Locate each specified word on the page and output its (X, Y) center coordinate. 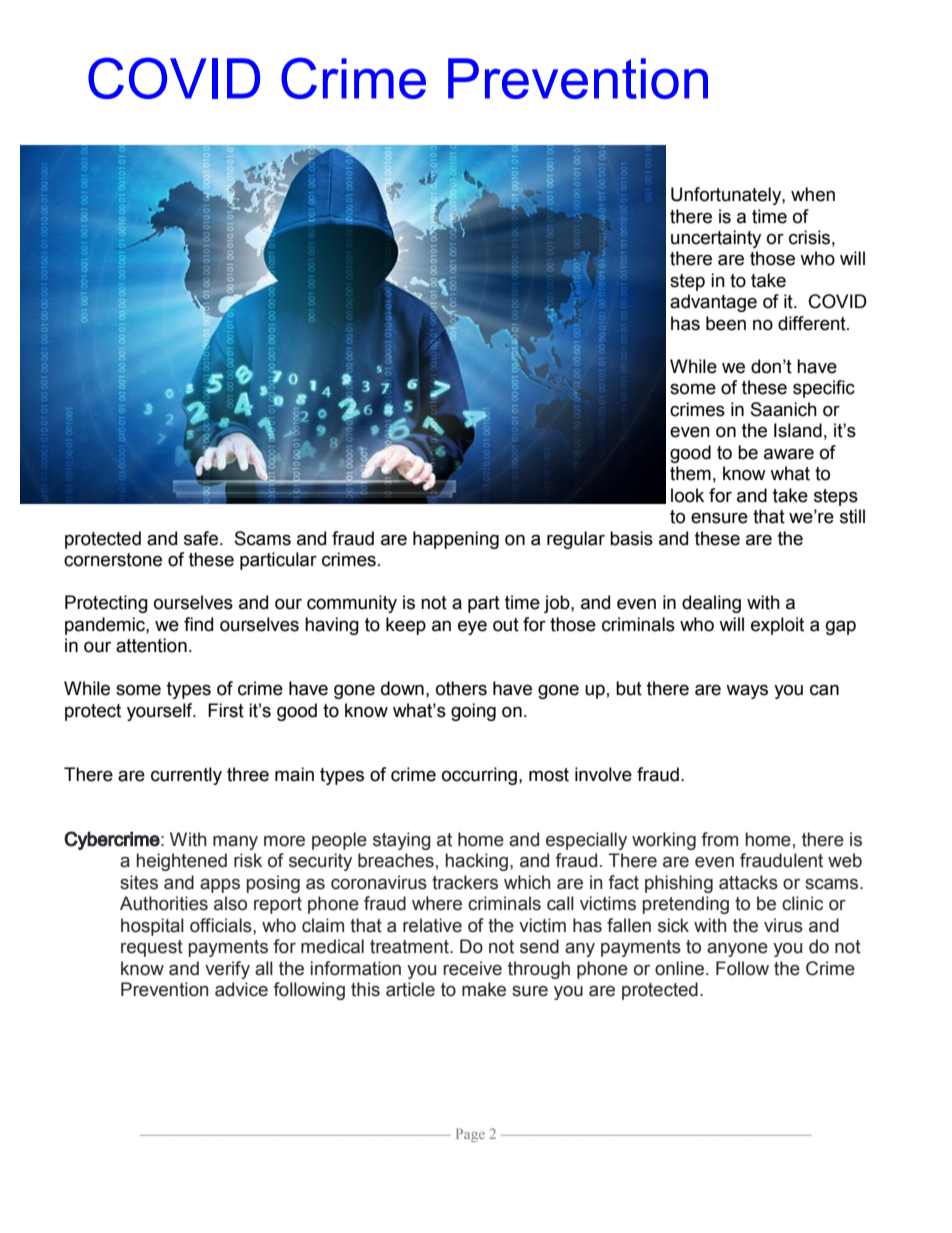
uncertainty (716, 239)
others (461, 688)
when (813, 194)
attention (151, 645)
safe (201, 538)
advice (241, 989)
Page (470, 1135)
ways (747, 691)
